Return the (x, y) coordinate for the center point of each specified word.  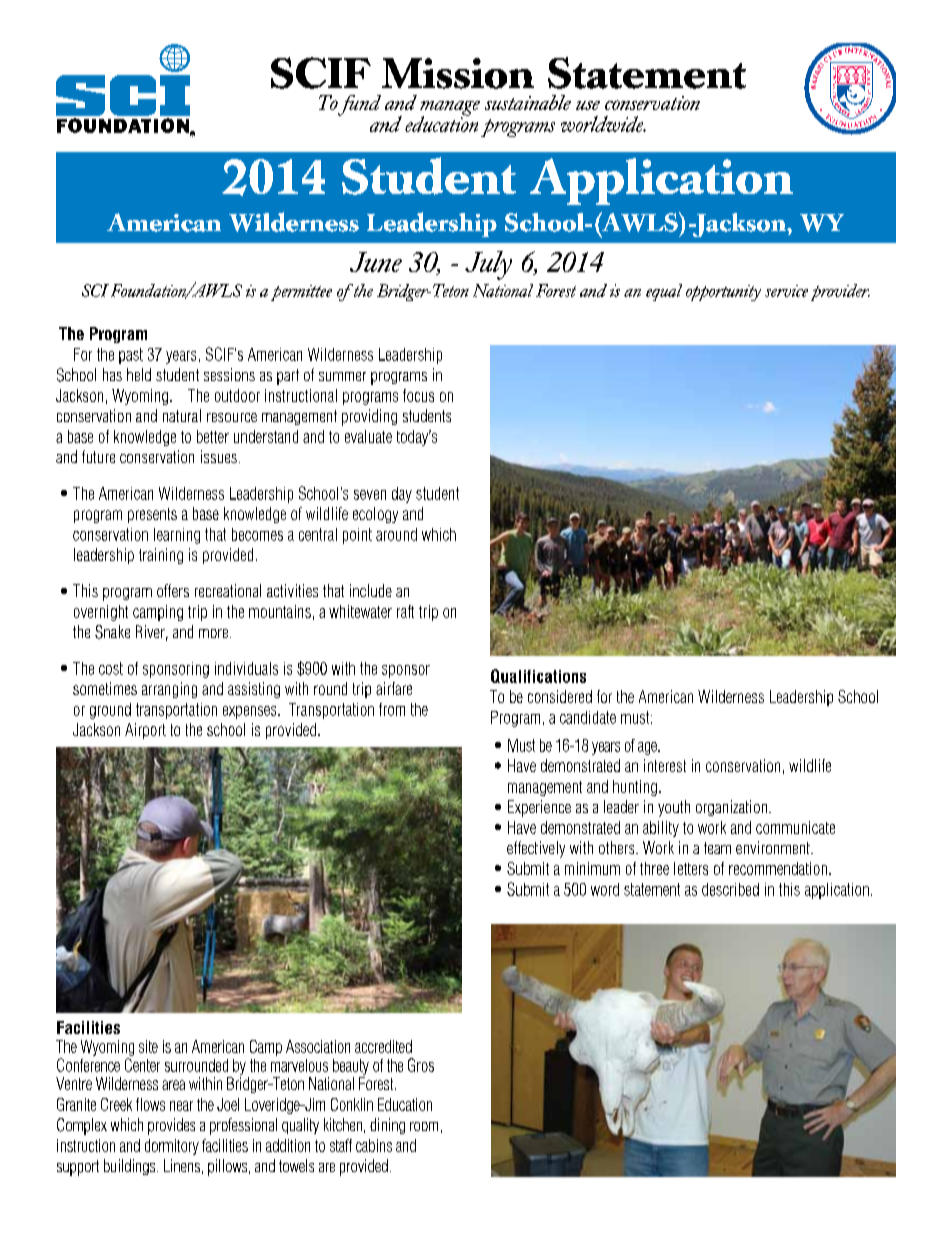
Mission (458, 73)
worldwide (603, 124)
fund (359, 105)
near (181, 1106)
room (424, 1126)
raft (405, 611)
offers (173, 590)
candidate (588, 717)
